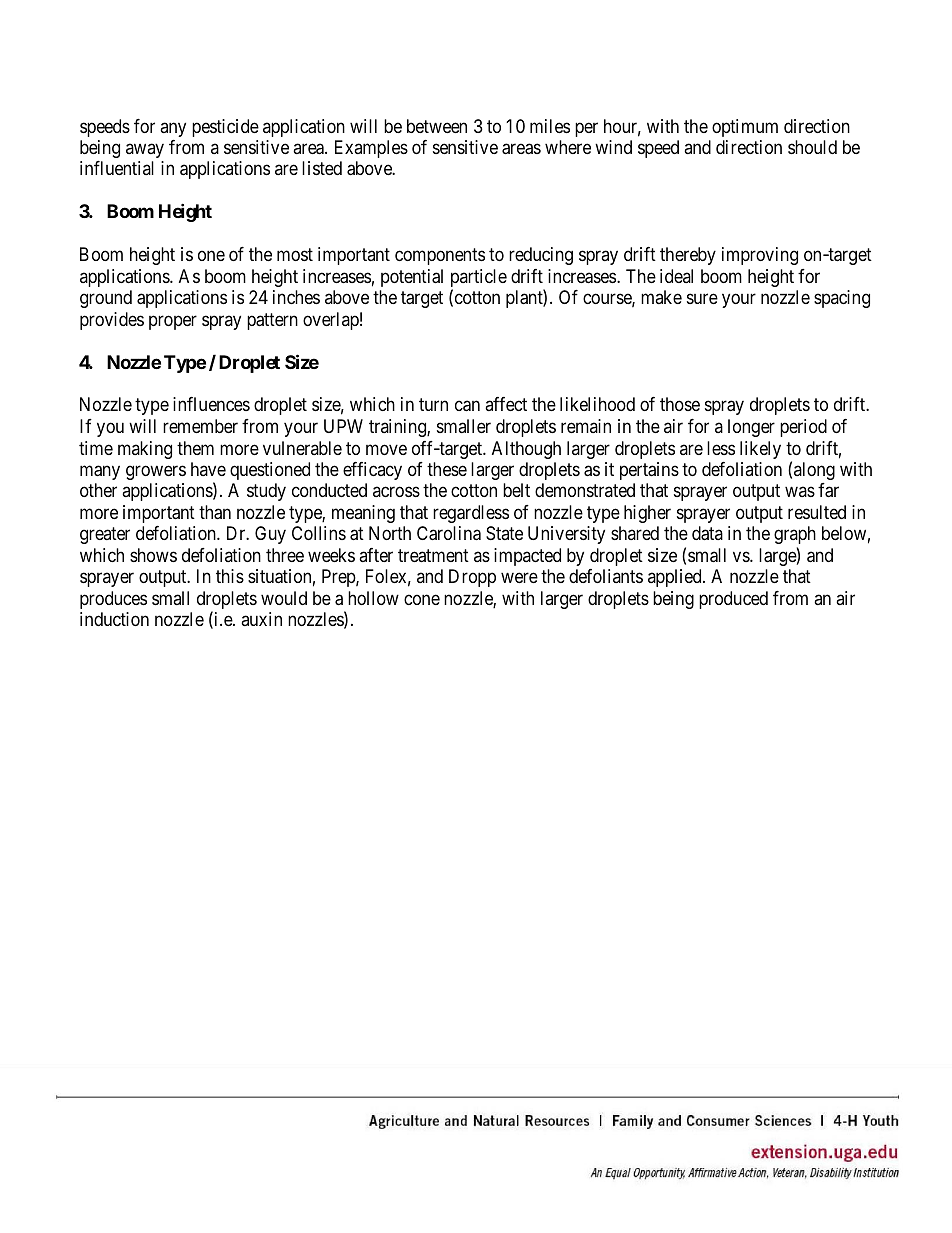 This page has height=1233, width=952. I want to click on influences, so click(211, 404).
